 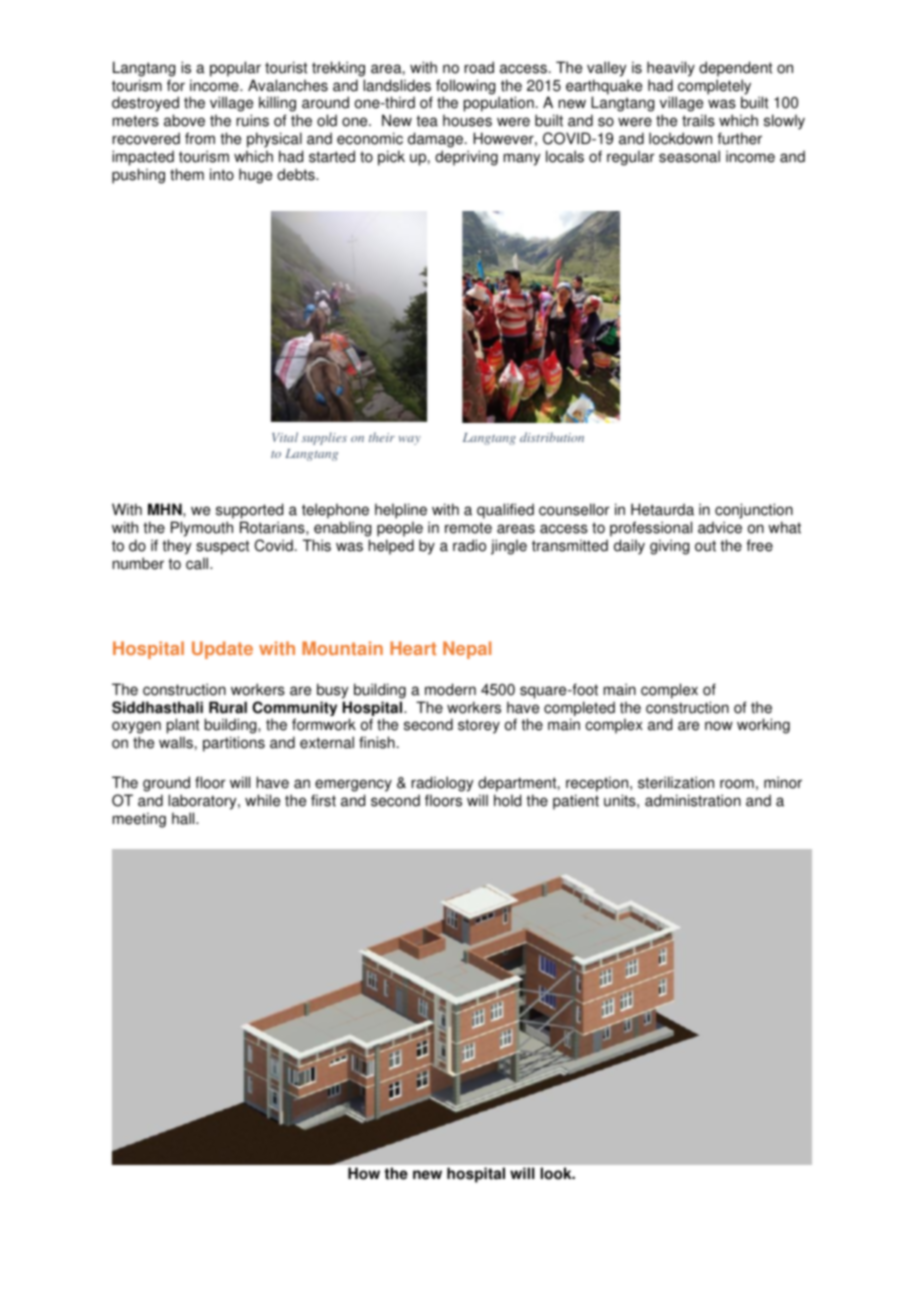 I want to click on popular, so click(x=235, y=69).
